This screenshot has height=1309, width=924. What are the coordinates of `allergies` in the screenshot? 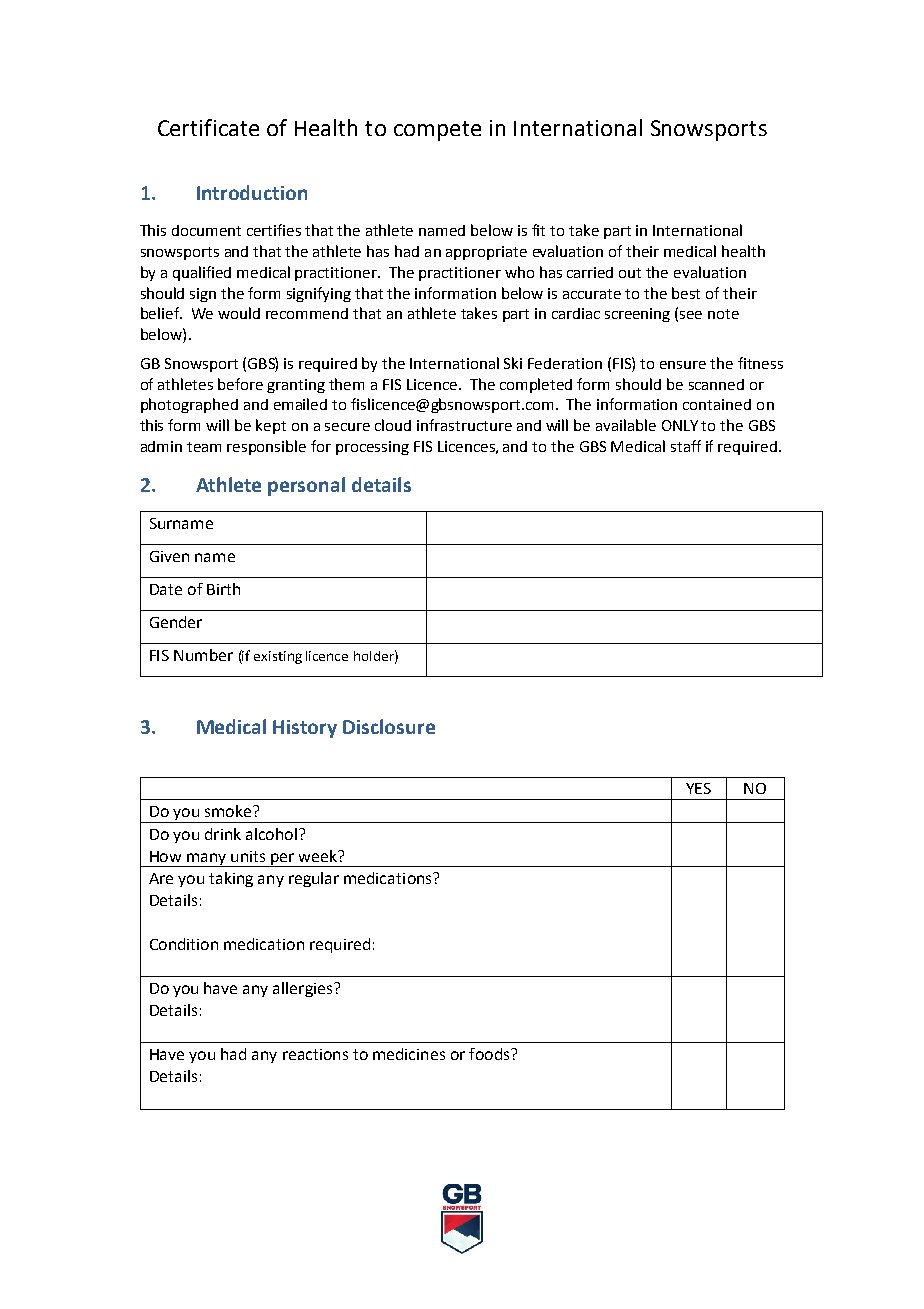 It's located at (304, 989).
